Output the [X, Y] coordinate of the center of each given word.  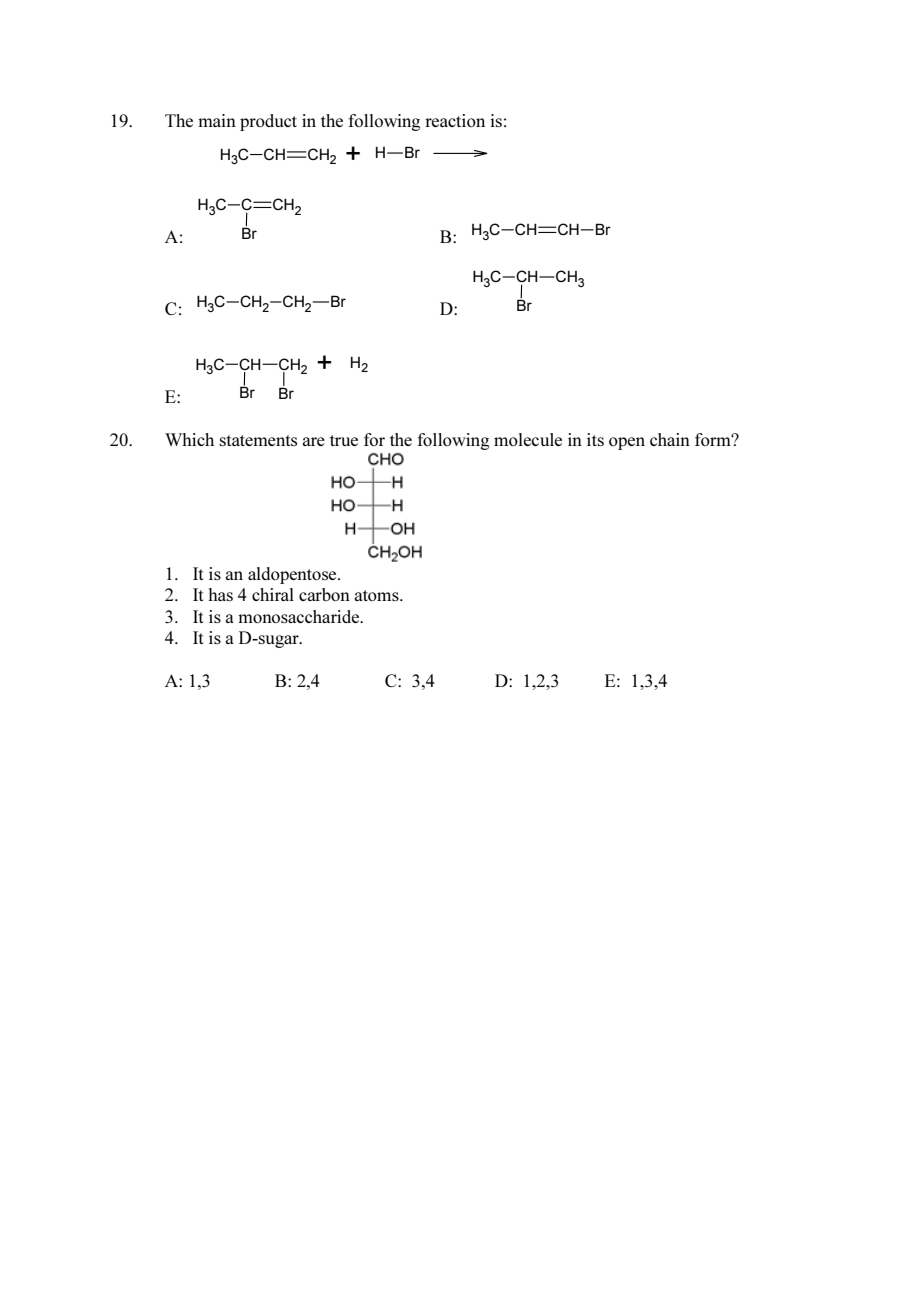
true [344, 440]
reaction [455, 120]
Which [189, 439]
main [217, 120]
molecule [528, 439]
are [314, 441]
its [595, 439]
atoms [378, 595]
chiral [273, 594]
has [220, 594]
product [268, 122]
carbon [324, 594]
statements [258, 440]
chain [670, 439]
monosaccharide [299, 616]
